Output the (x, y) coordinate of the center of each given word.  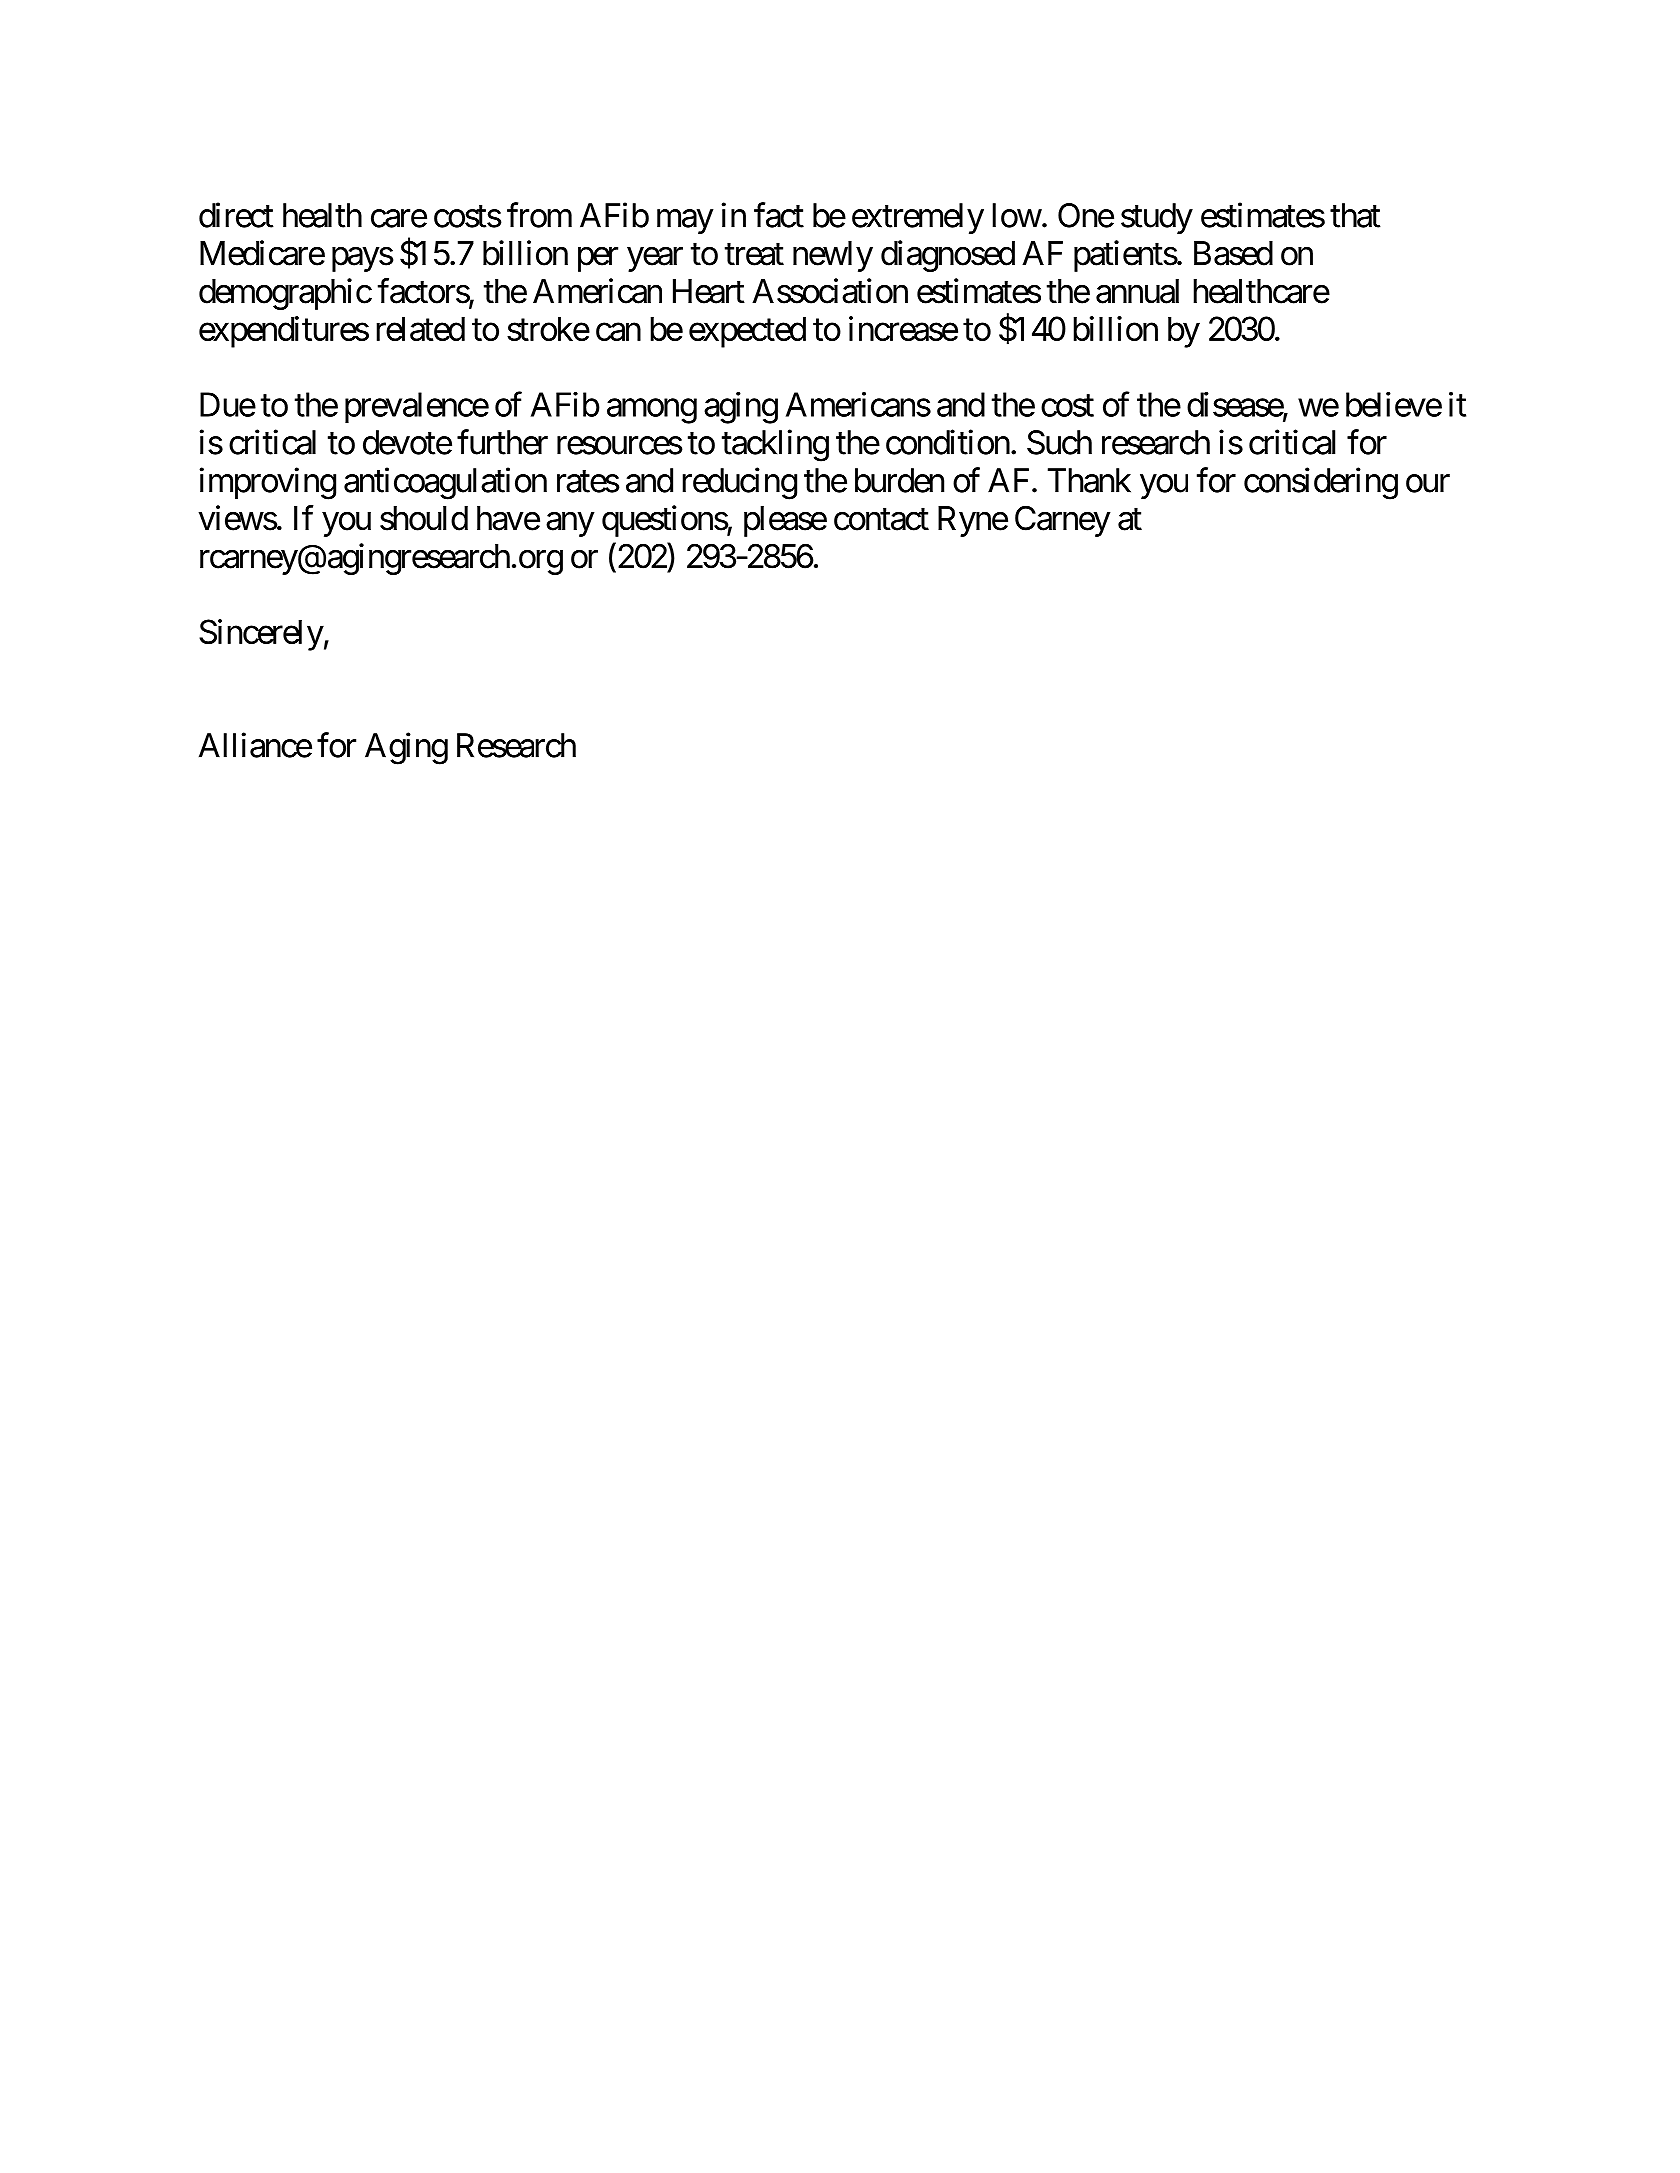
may (685, 222)
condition (948, 442)
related (420, 328)
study (1157, 218)
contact (881, 520)
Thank (1089, 480)
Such (1059, 442)
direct (236, 215)
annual (1137, 291)
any (570, 524)
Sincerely (261, 635)
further (502, 442)
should (424, 518)
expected (747, 332)
